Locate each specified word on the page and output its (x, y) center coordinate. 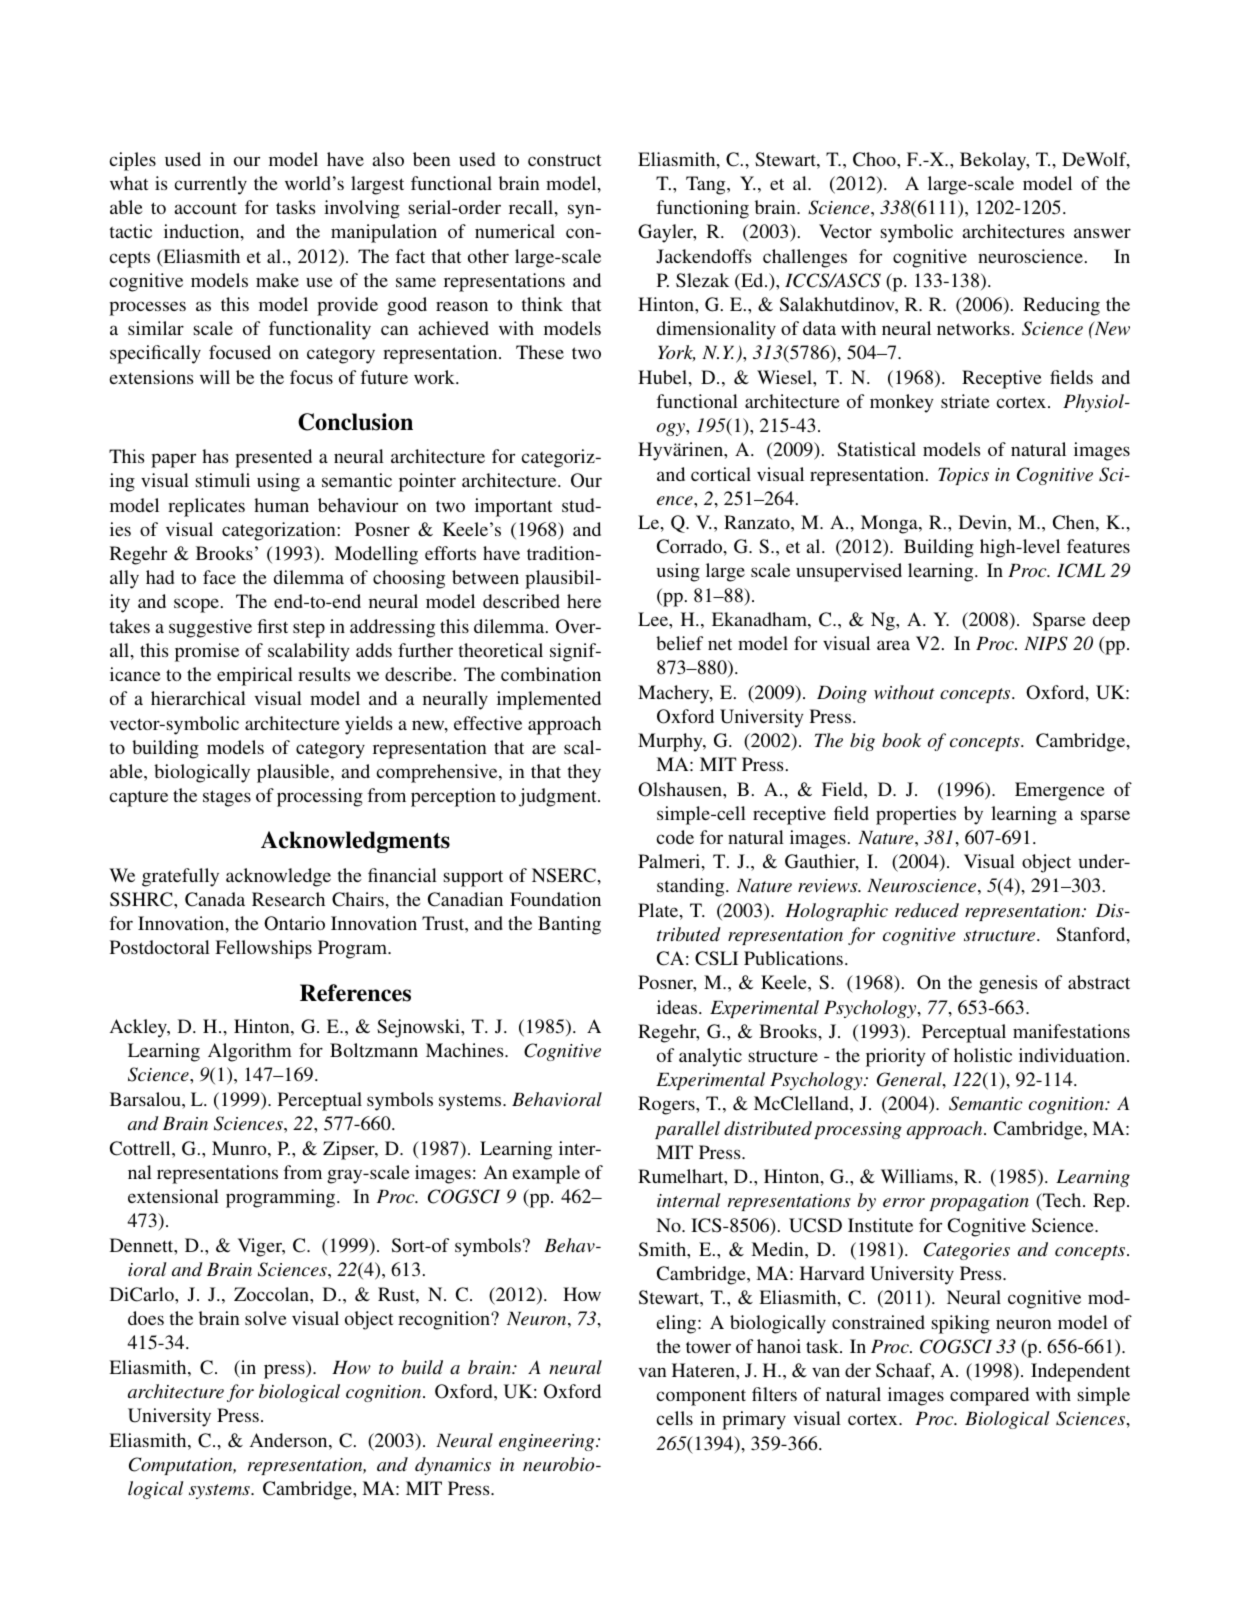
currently (210, 185)
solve (266, 1318)
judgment (559, 797)
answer (1102, 233)
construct (565, 160)
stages (227, 798)
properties (916, 815)
